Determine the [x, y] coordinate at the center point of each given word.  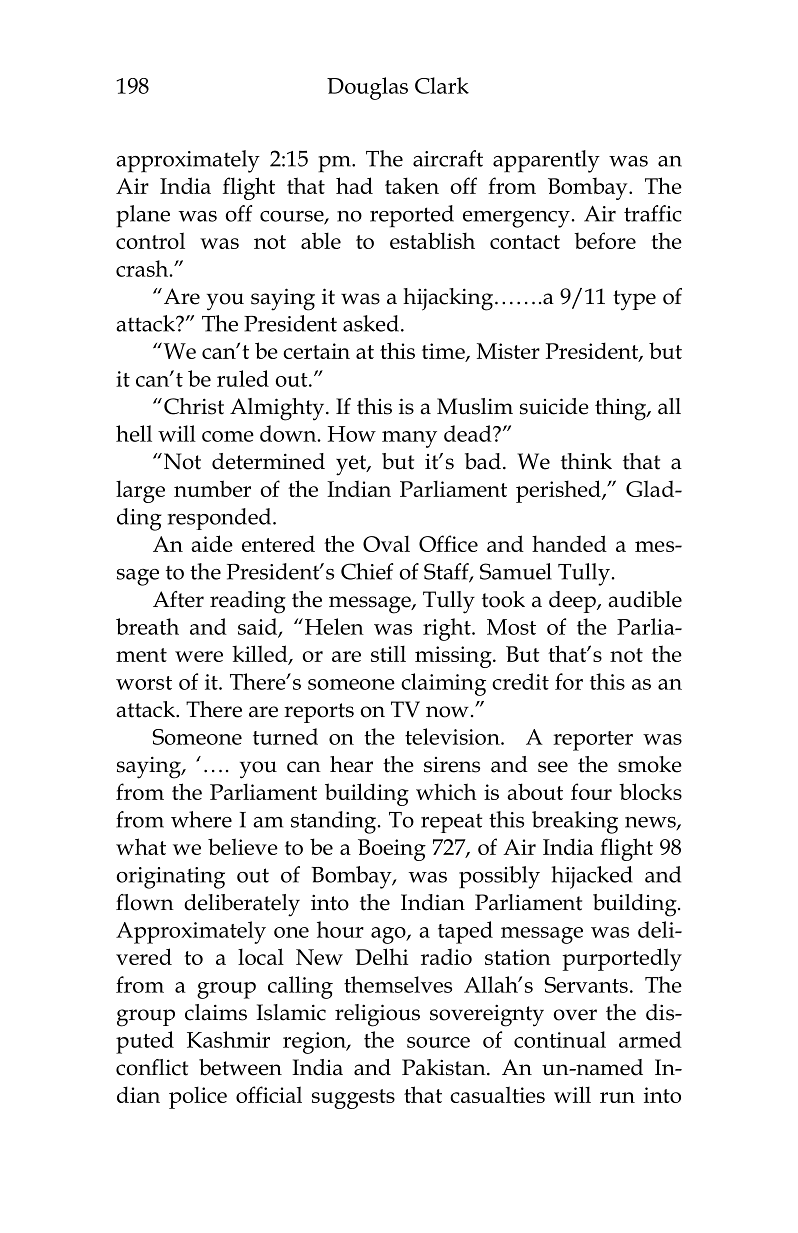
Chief [367, 571]
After [178, 599]
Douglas [367, 88]
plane [143, 216]
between [240, 1067]
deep [573, 602]
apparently [546, 161]
